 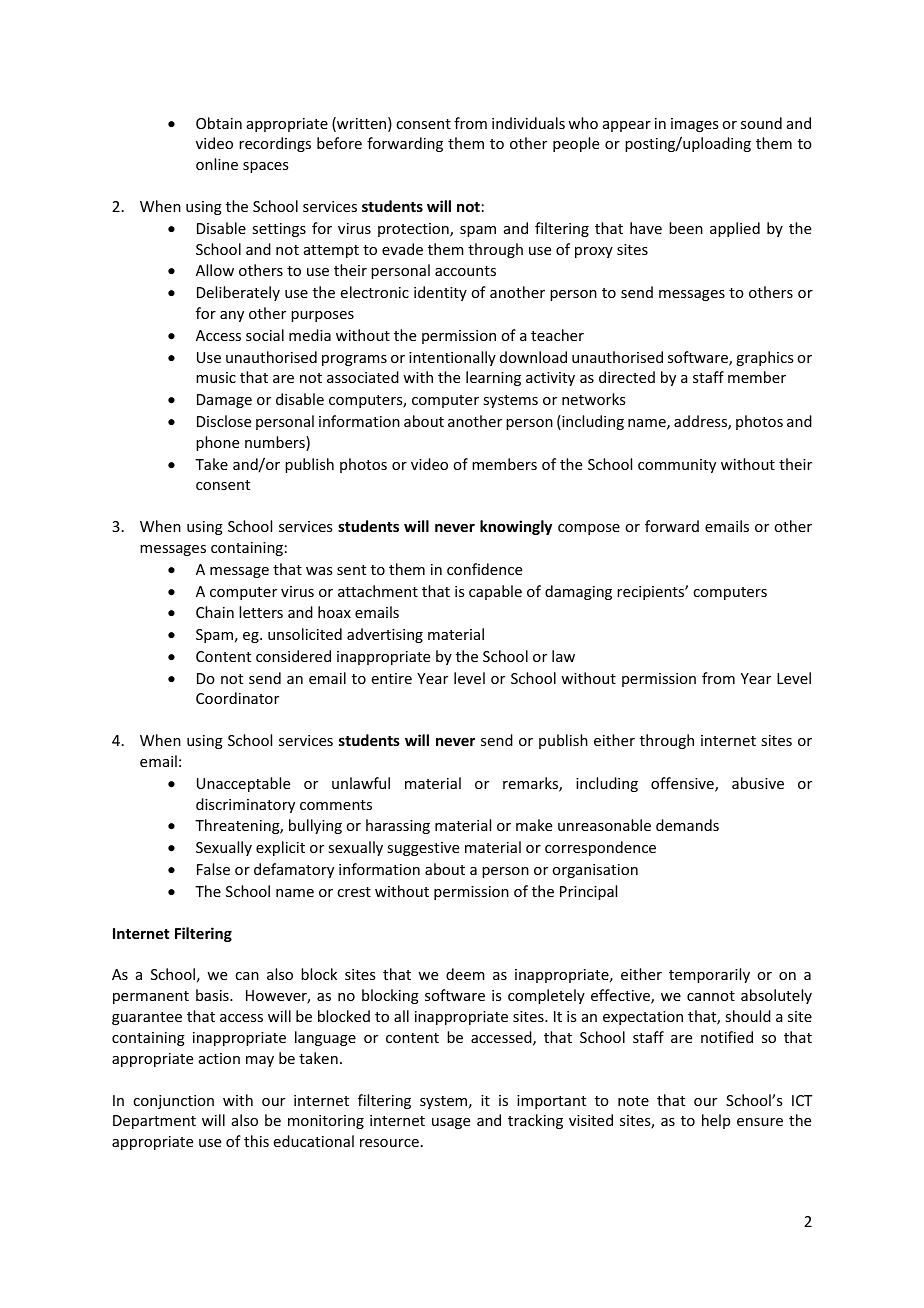 What do you see at coordinates (758, 783) in the image?
I see `abusive` at bounding box center [758, 783].
